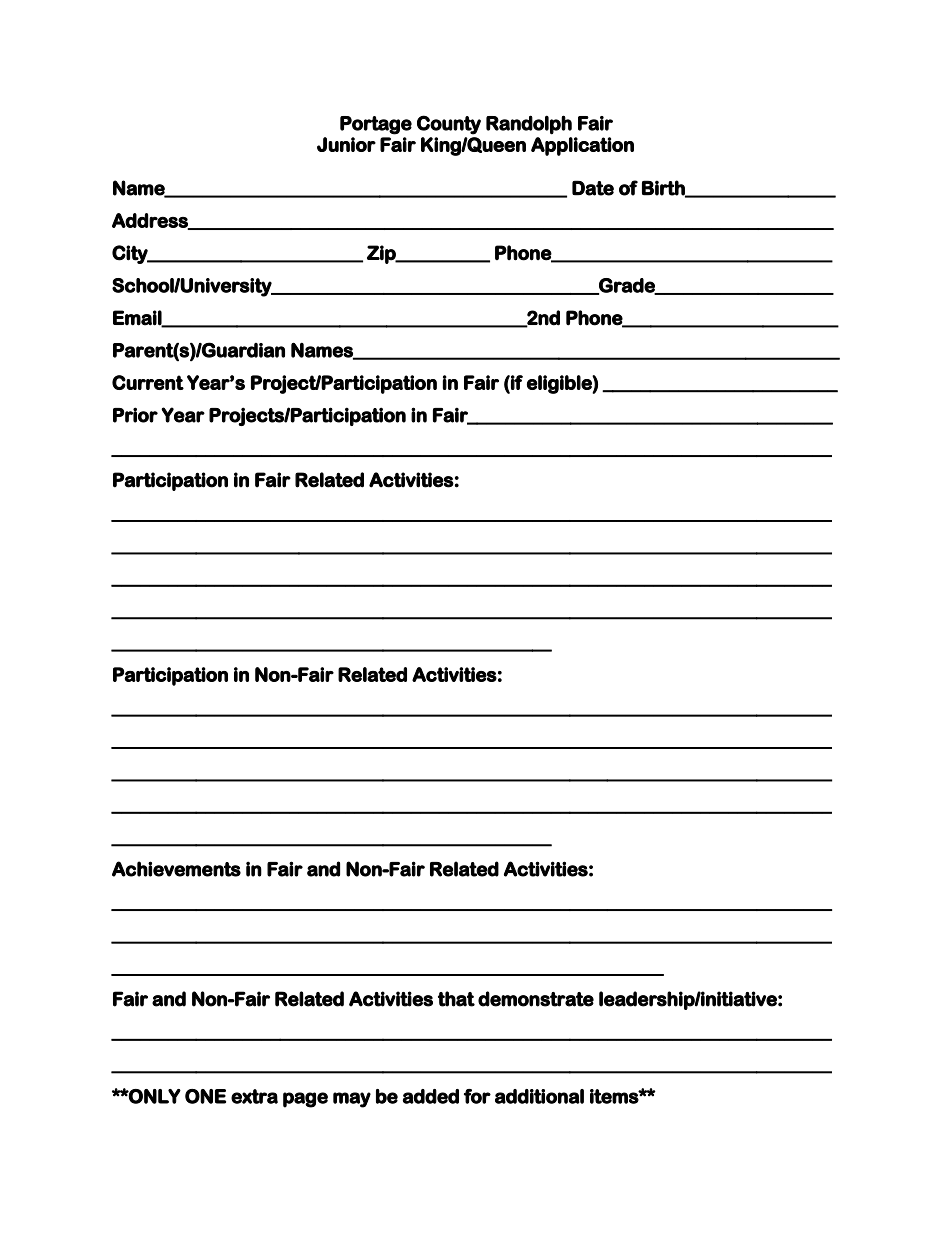 Image resolution: width=952 pixels, height=1233 pixels. What do you see at coordinates (539, 1096) in the page?
I see `additional` at bounding box center [539, 1096].
